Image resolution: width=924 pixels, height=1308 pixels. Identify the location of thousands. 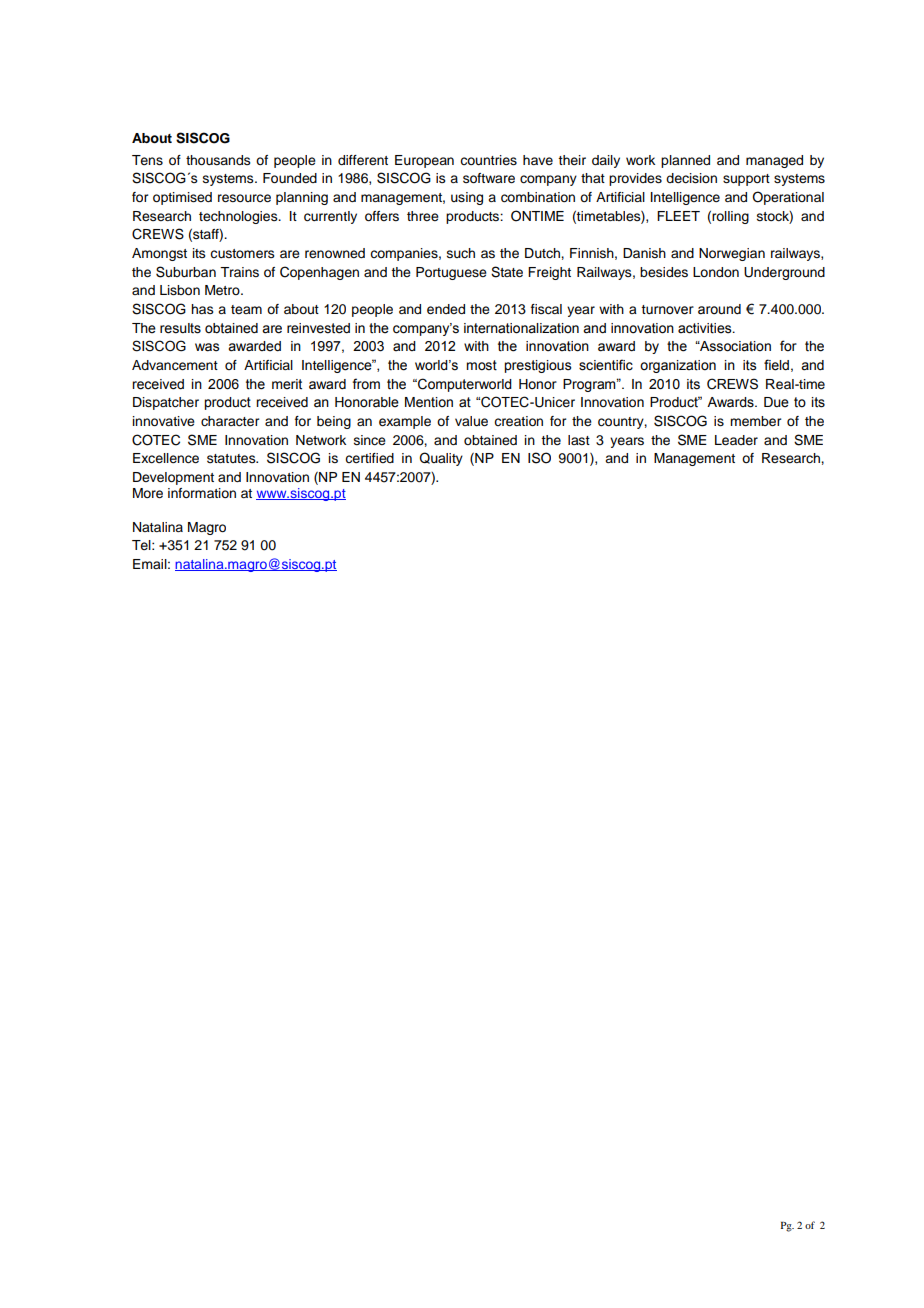
(218, 160).
